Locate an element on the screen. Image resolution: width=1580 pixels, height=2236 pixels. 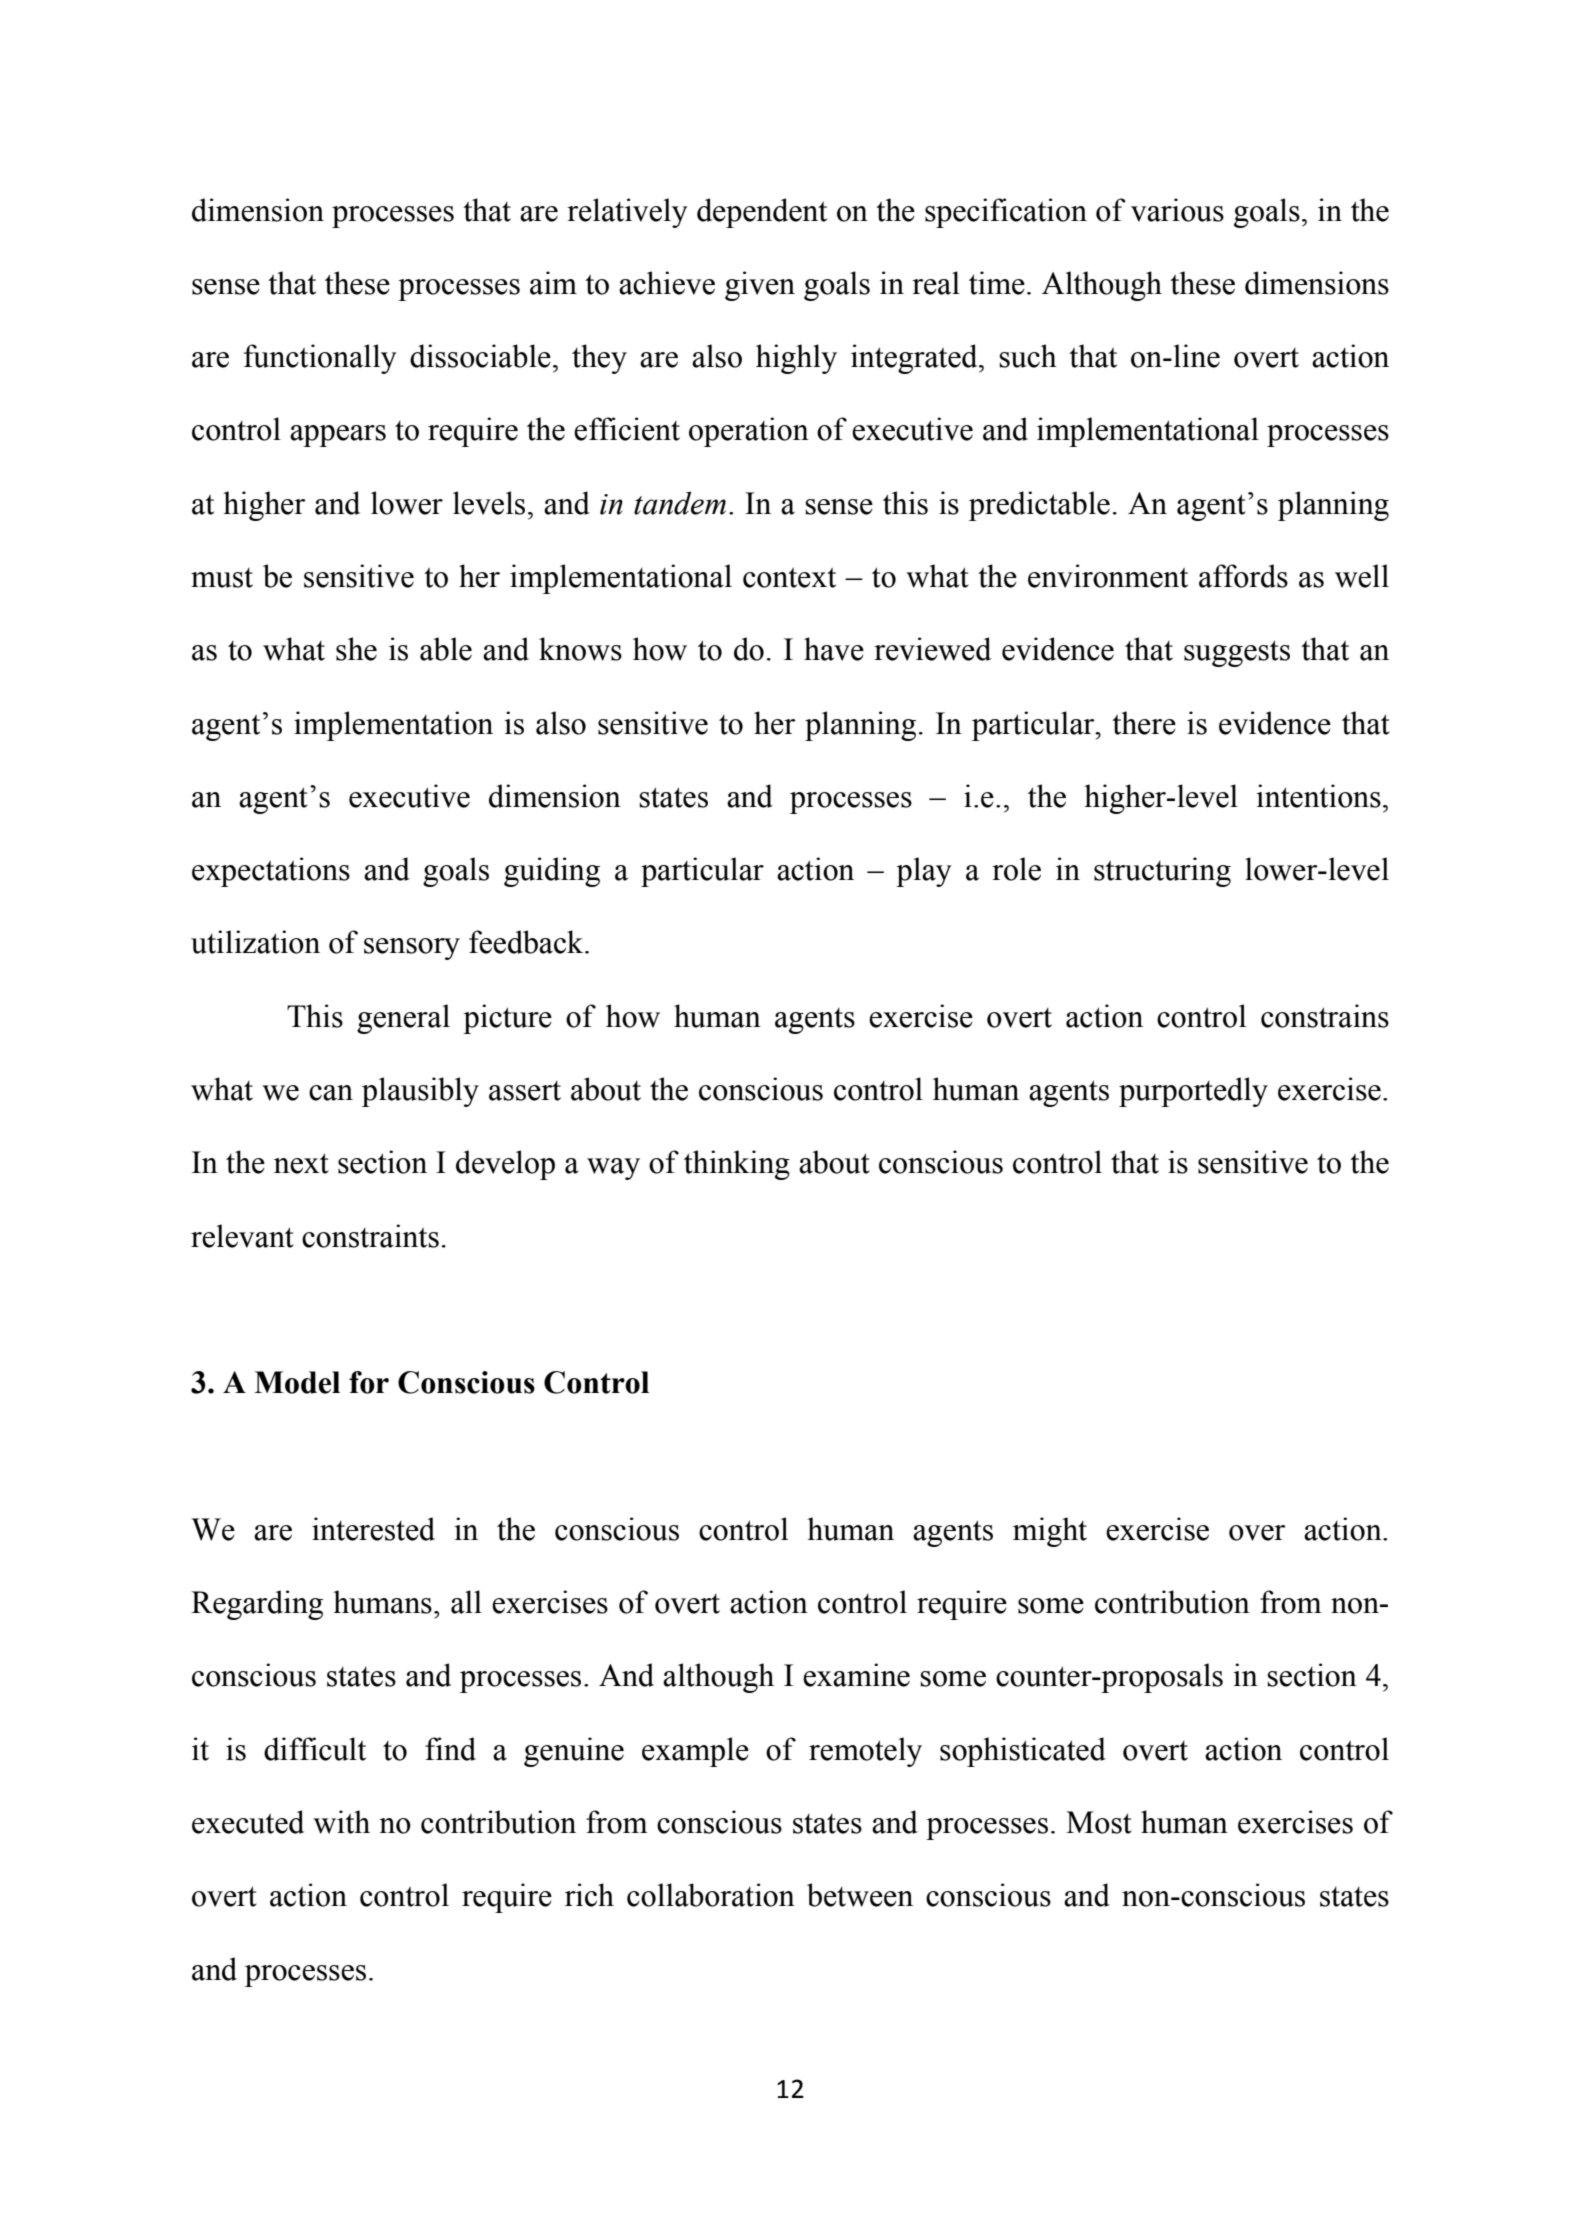
various is located at coordinates (1177, 210).
